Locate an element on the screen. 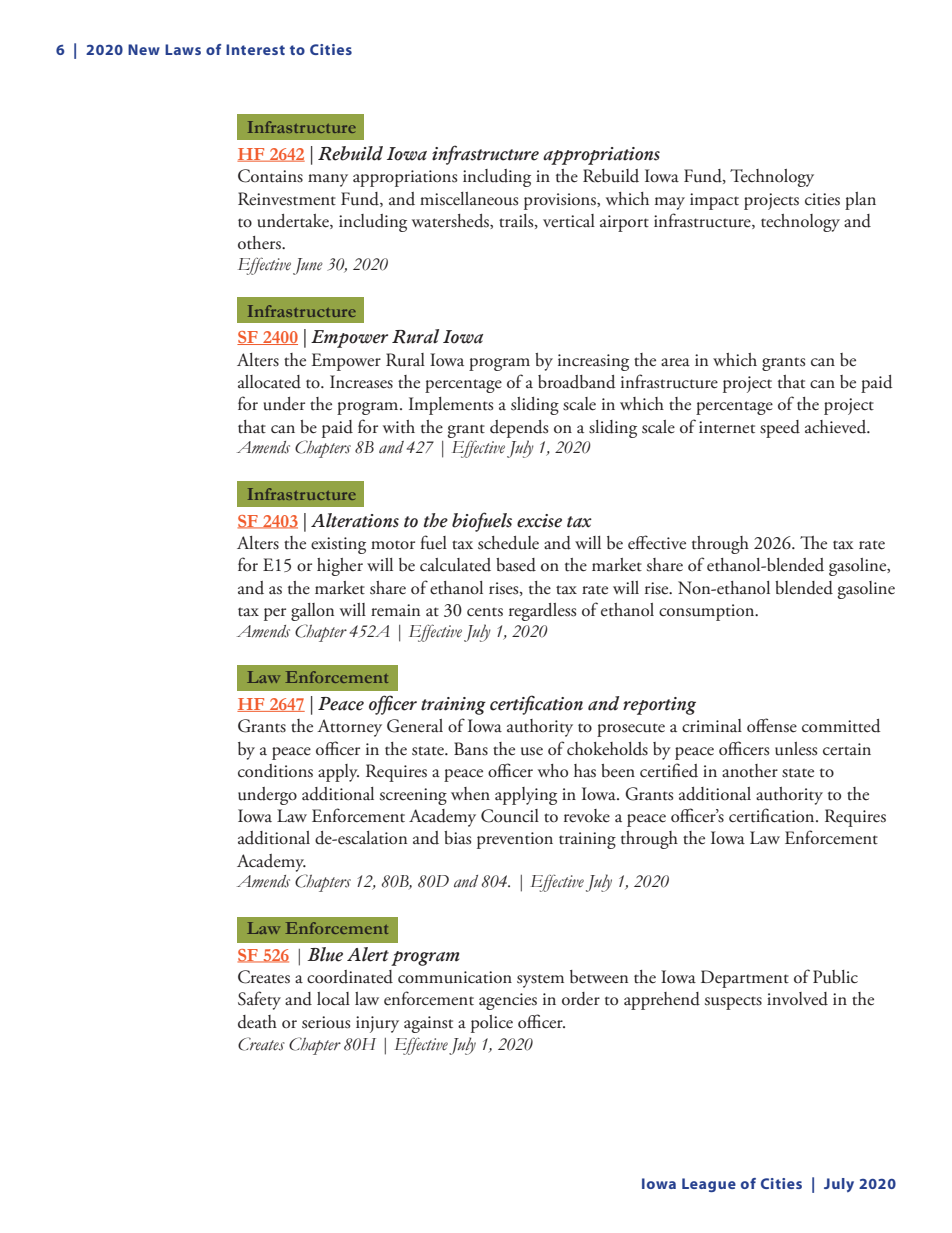 The image size is (952, 1233). police is located at coordinates (492, 1024).
